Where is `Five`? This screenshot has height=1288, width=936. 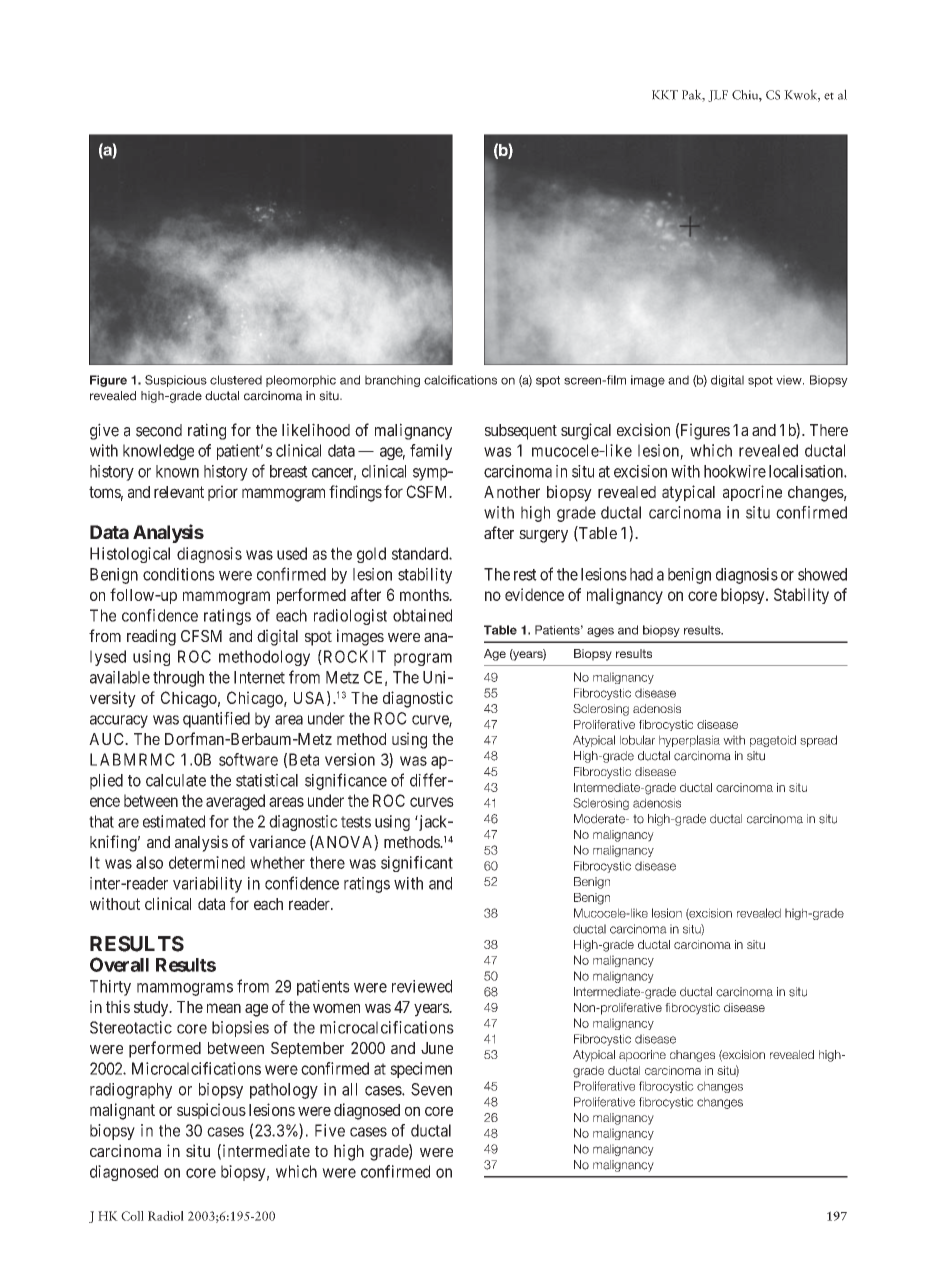
Five is located at coordinates (330, 1130).
